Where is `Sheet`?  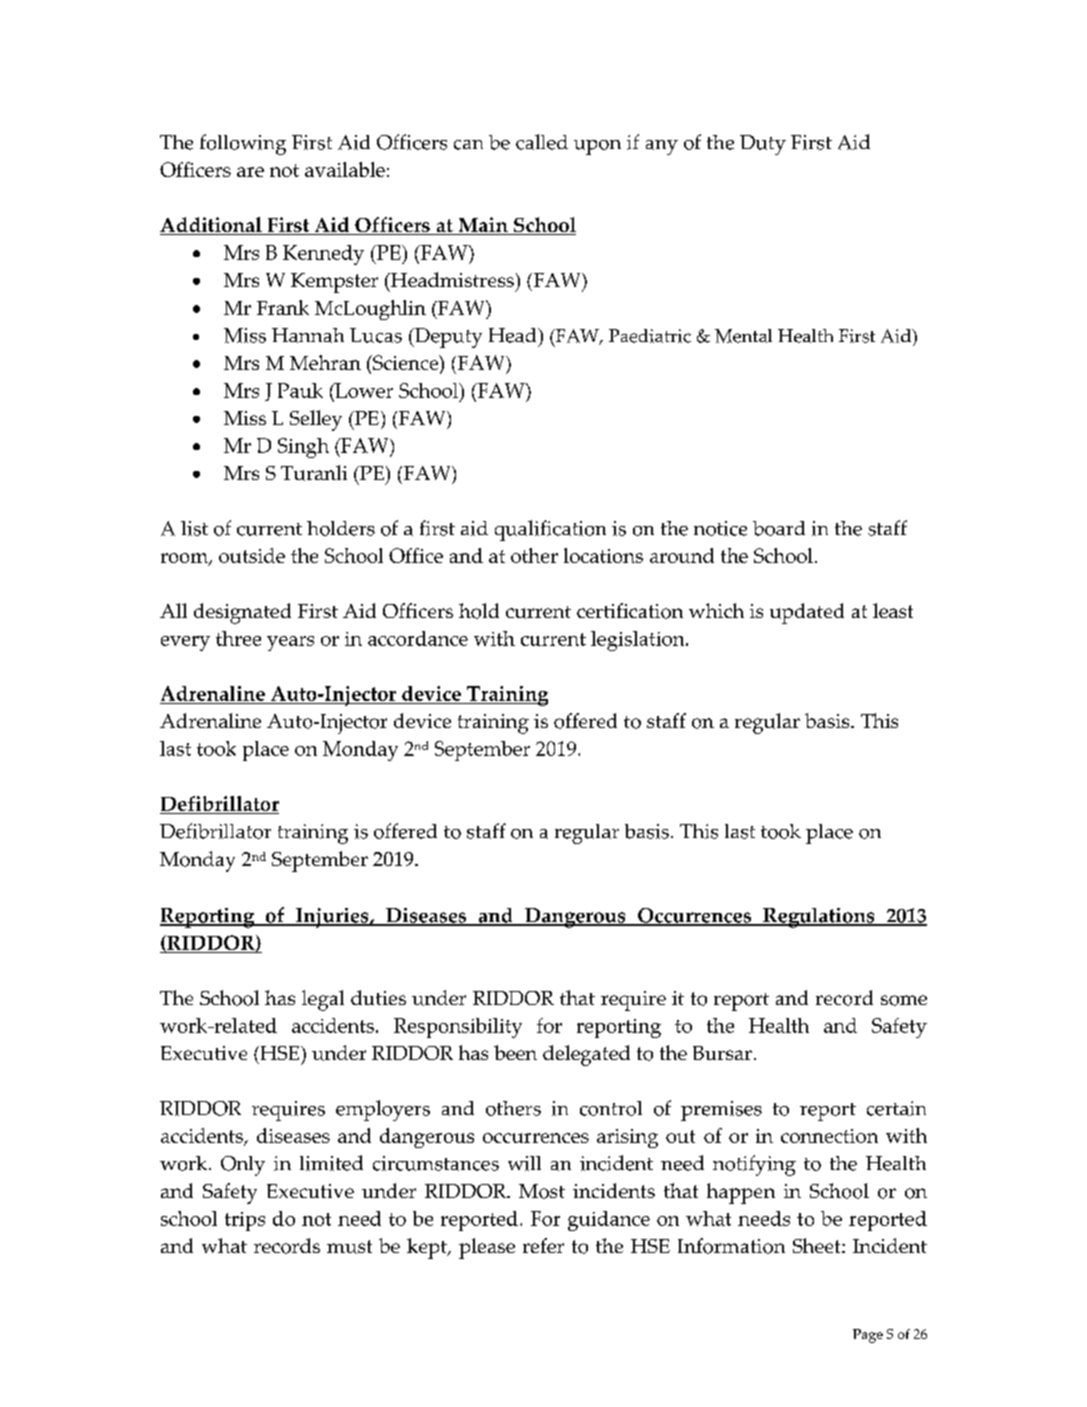
Sheet is located at coordinates (818, 1245).
